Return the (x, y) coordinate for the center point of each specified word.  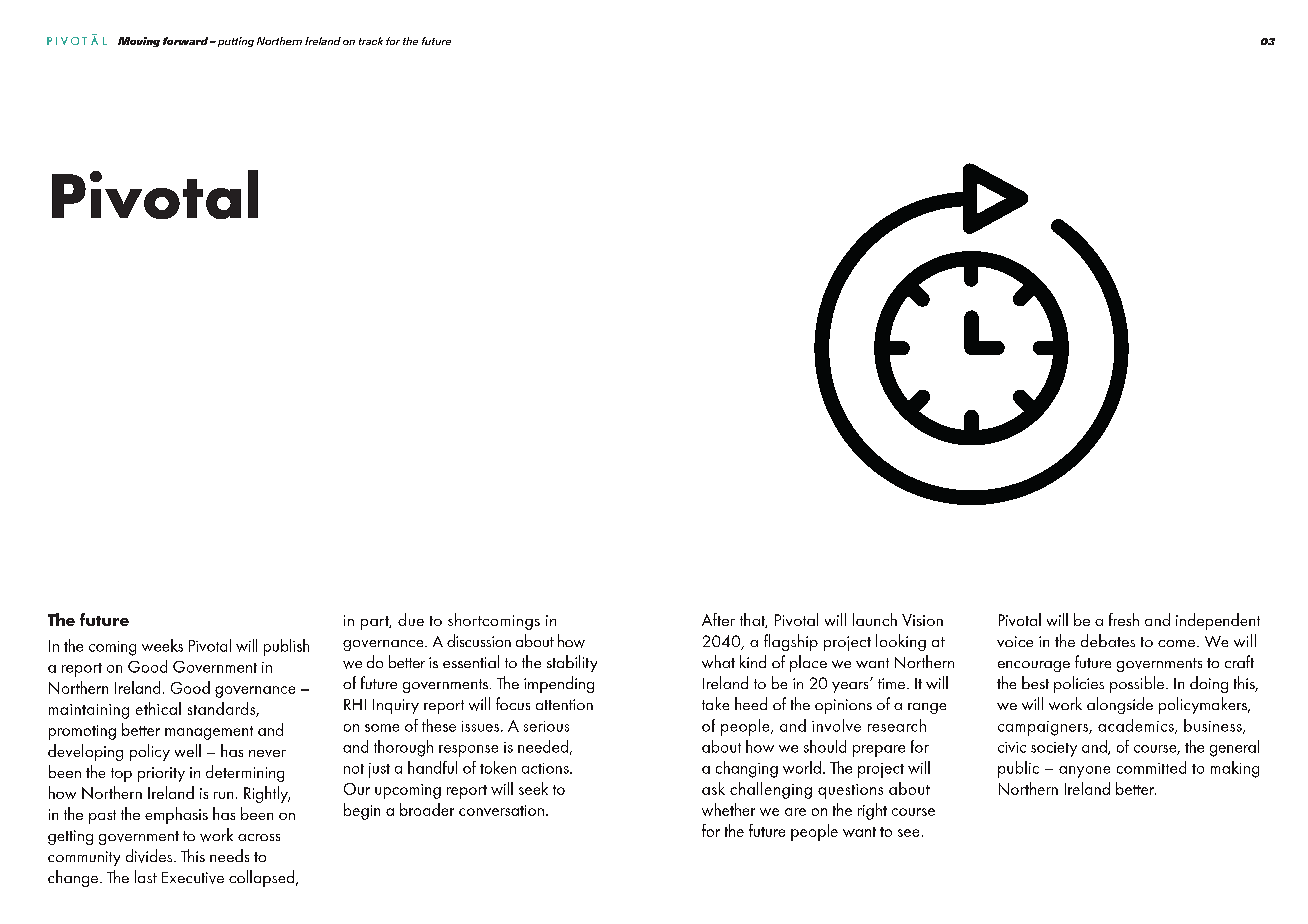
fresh (1124, 619)
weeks (162, 645)
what (718, 661)
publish (286, 647)
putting (234, 42)
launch (875, 619)
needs (229, 855)
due (411, 619)
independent (1218, 621)
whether (728, 809)
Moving (139, 42)
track (371, 41)
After (718, 619)
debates (1108, 640)
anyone (1084, 772)
